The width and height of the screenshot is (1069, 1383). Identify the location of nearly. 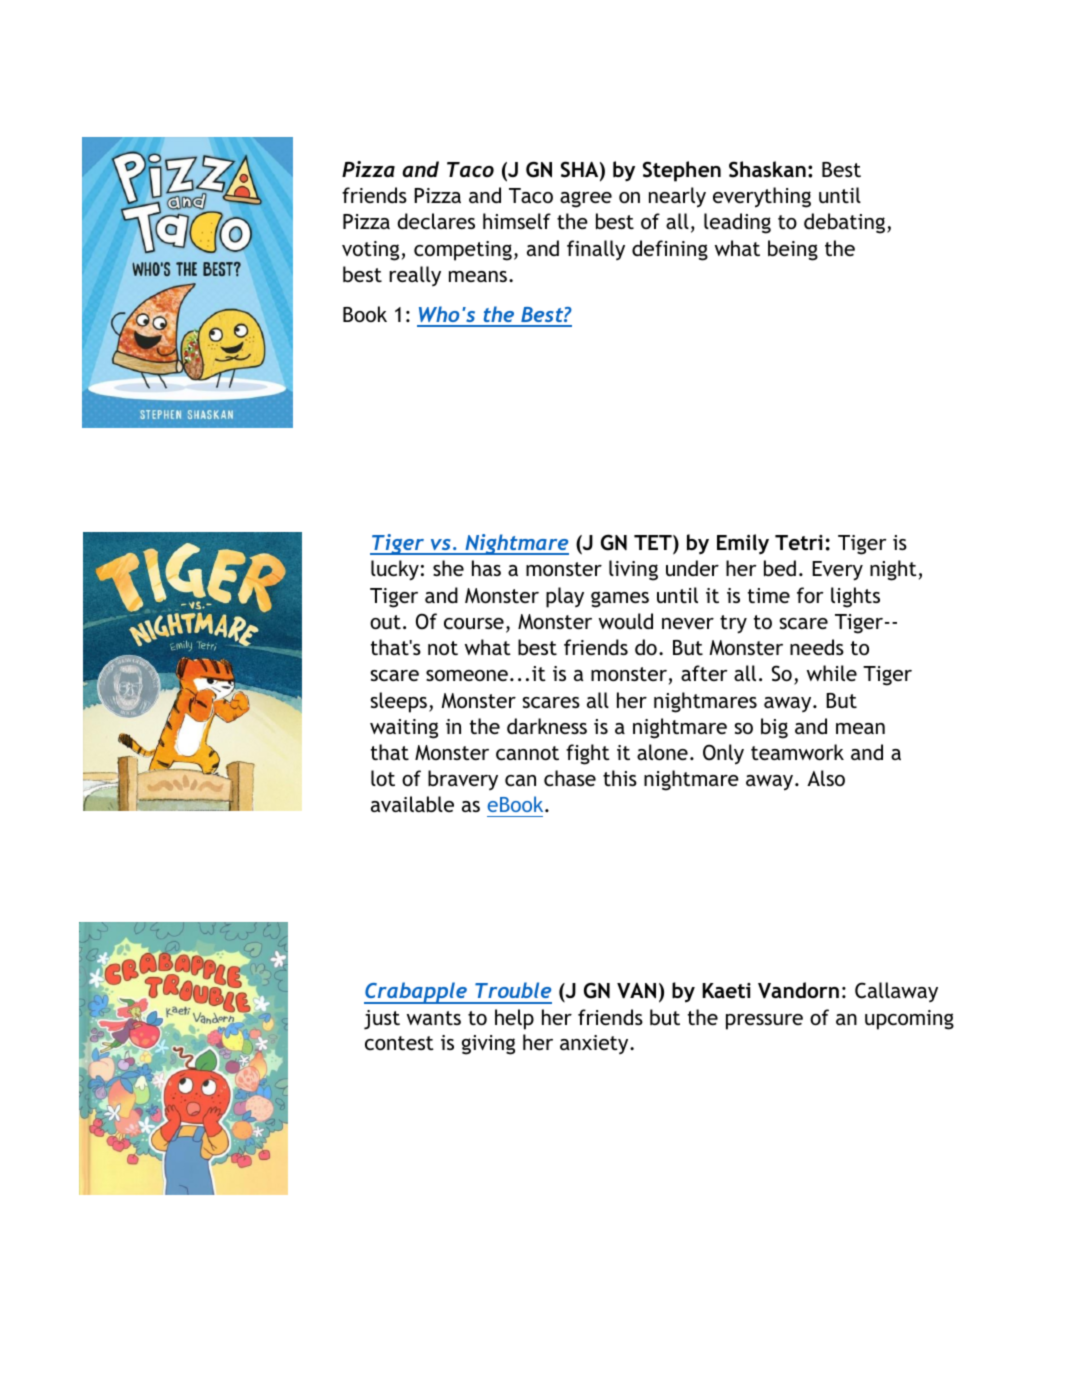
(677, 197).
